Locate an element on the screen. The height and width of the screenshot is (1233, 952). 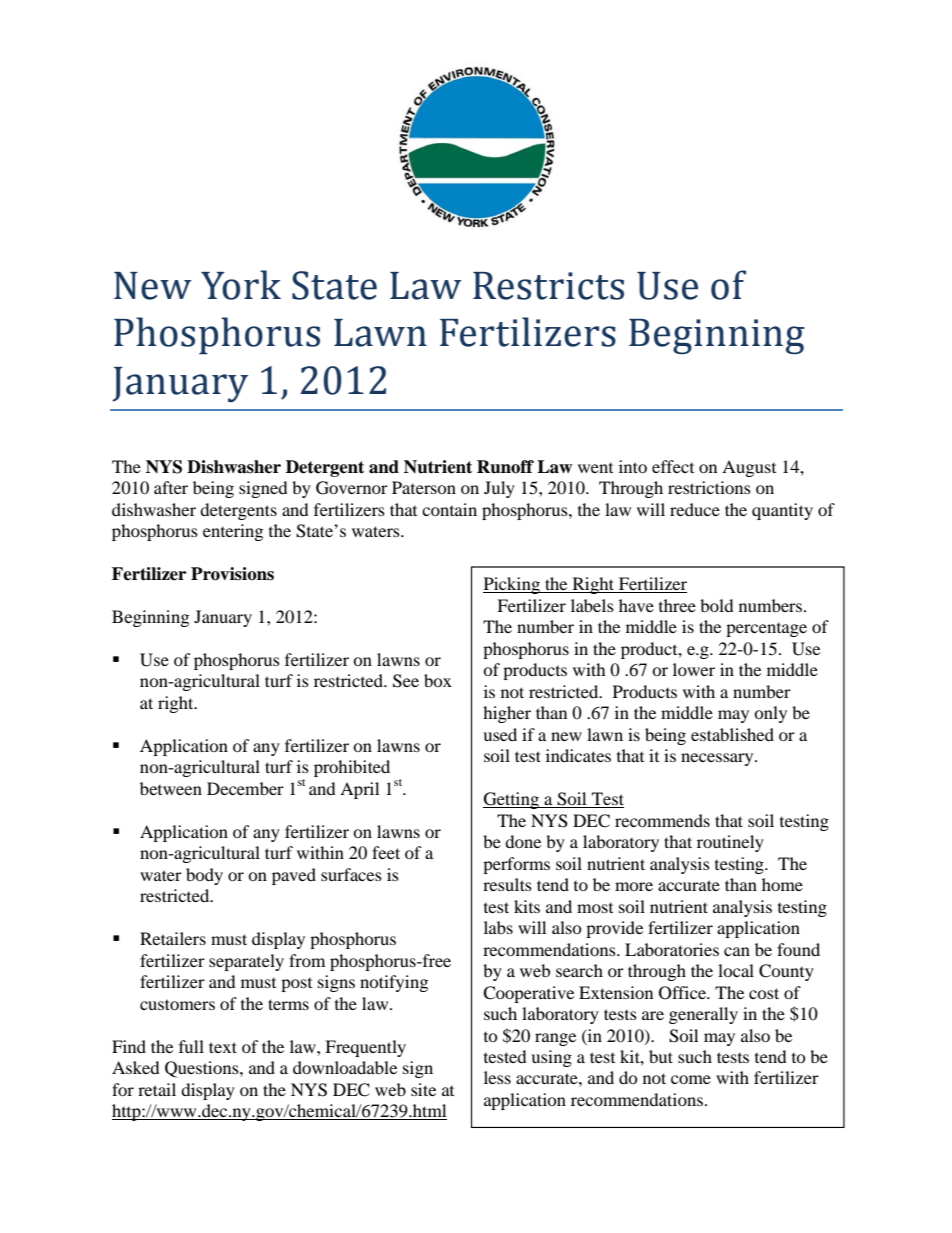
effect is located at coordinates (673, 466).
